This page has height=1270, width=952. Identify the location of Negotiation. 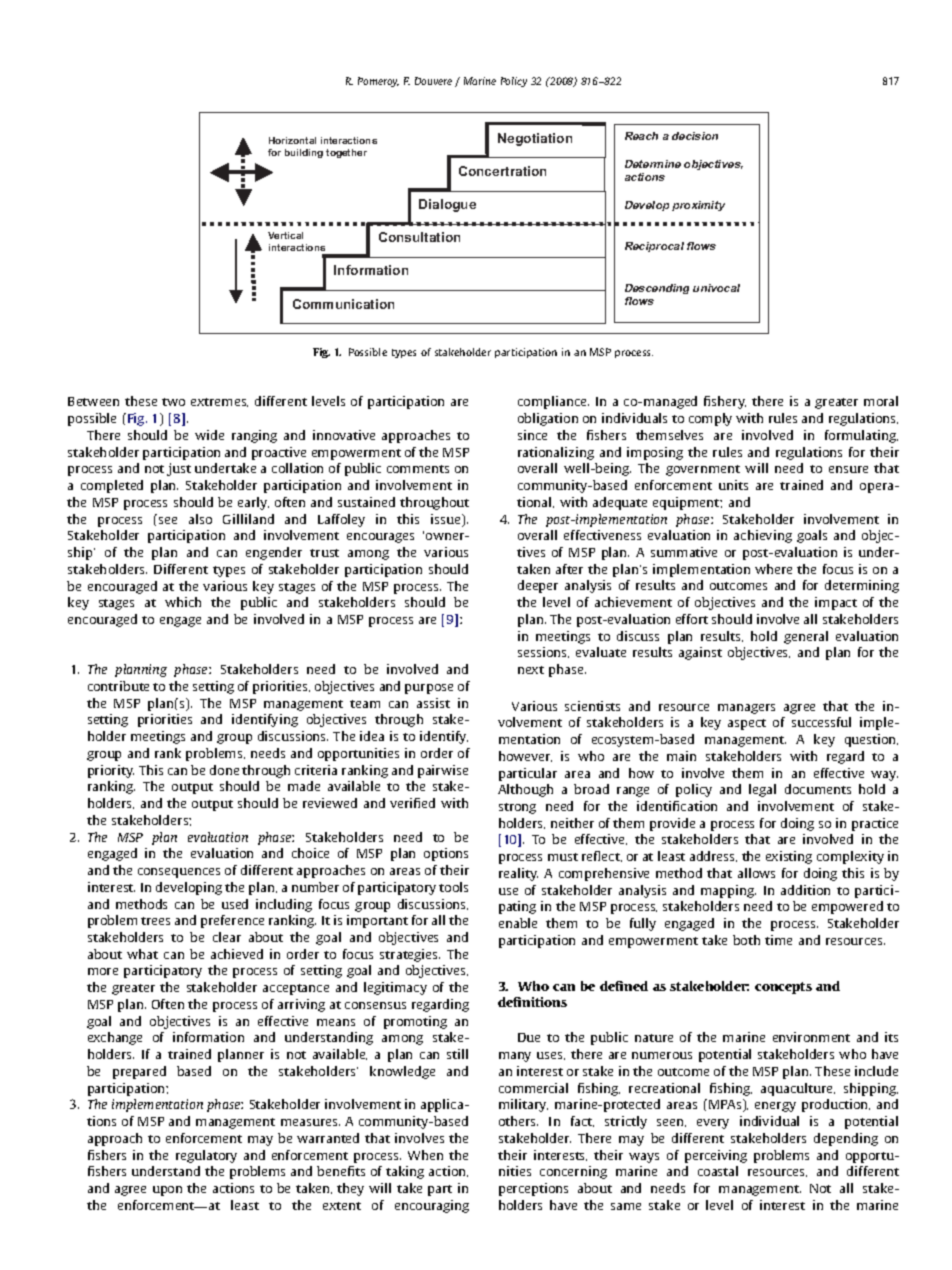
(535, 139).
